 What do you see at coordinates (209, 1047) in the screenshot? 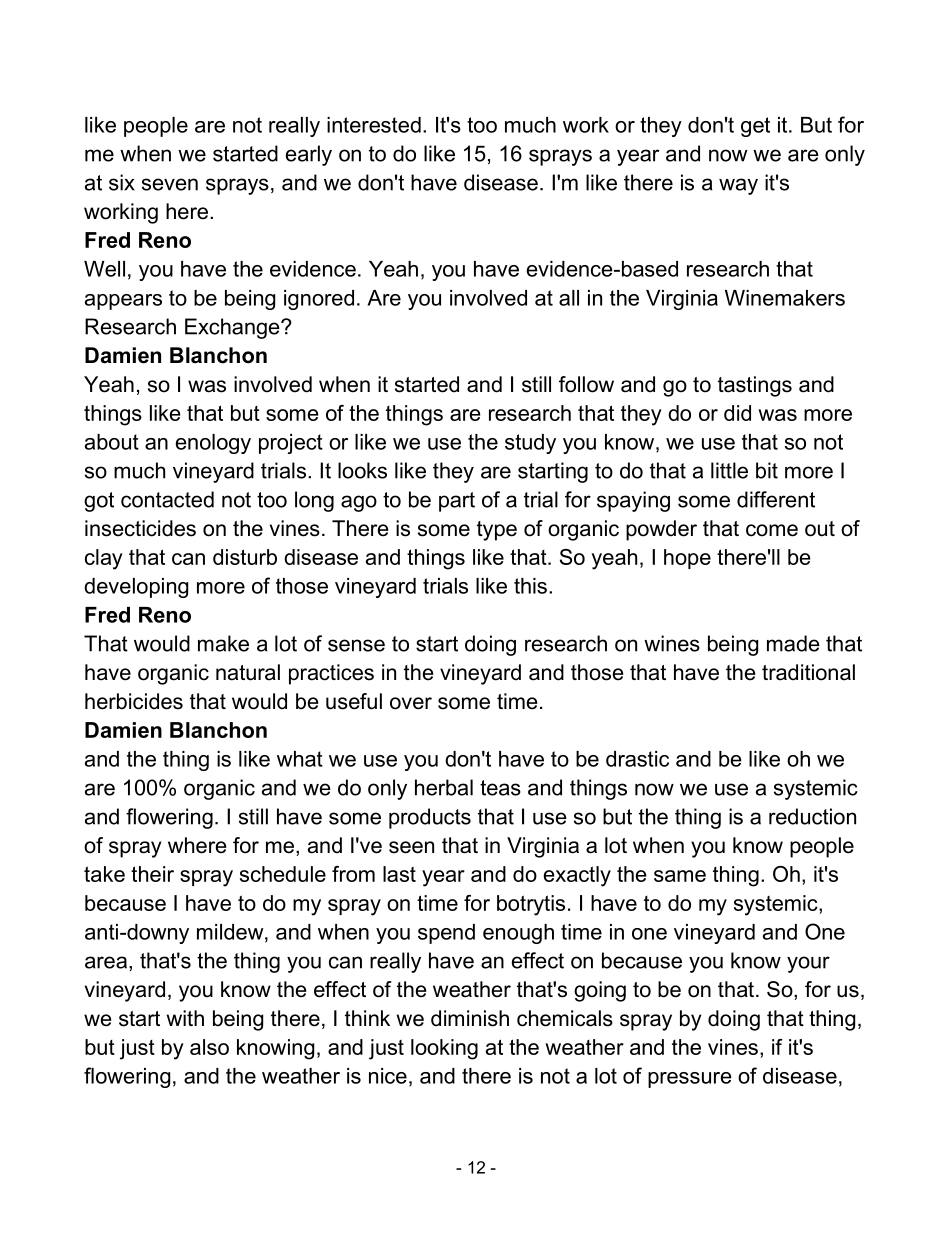
I see `also` at bounding box center [209, 1047].
